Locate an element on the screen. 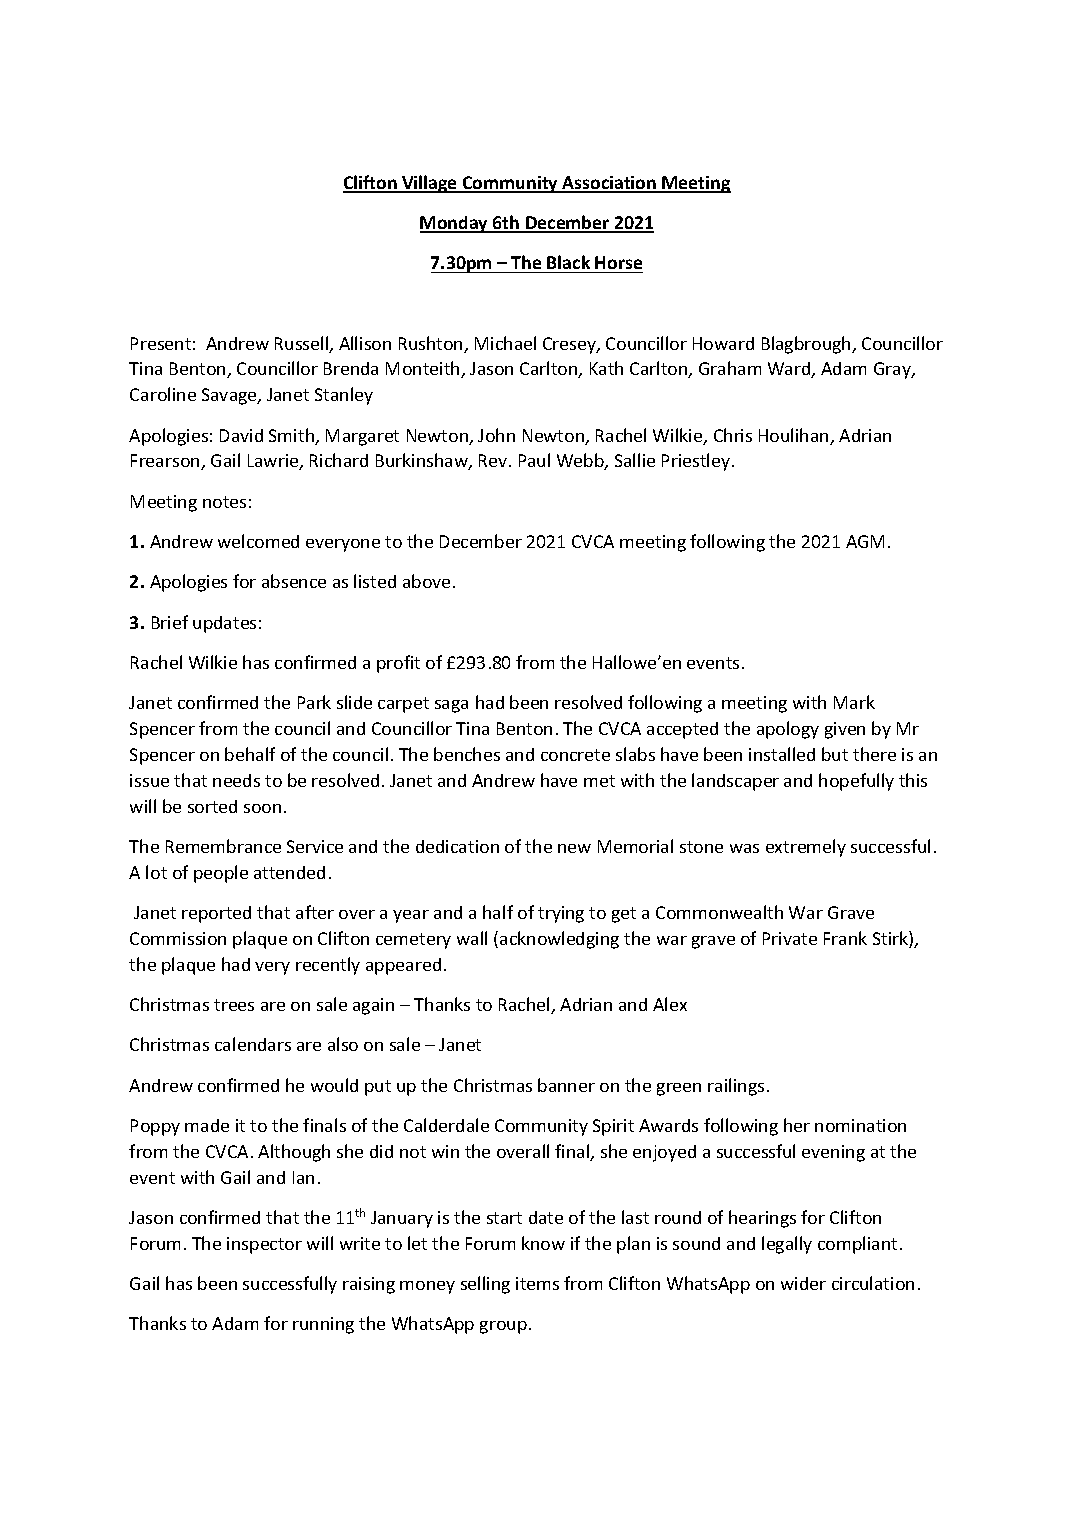 This screenshot has width=1074, height=1519. trees is located at coordinates (234, 1005).
